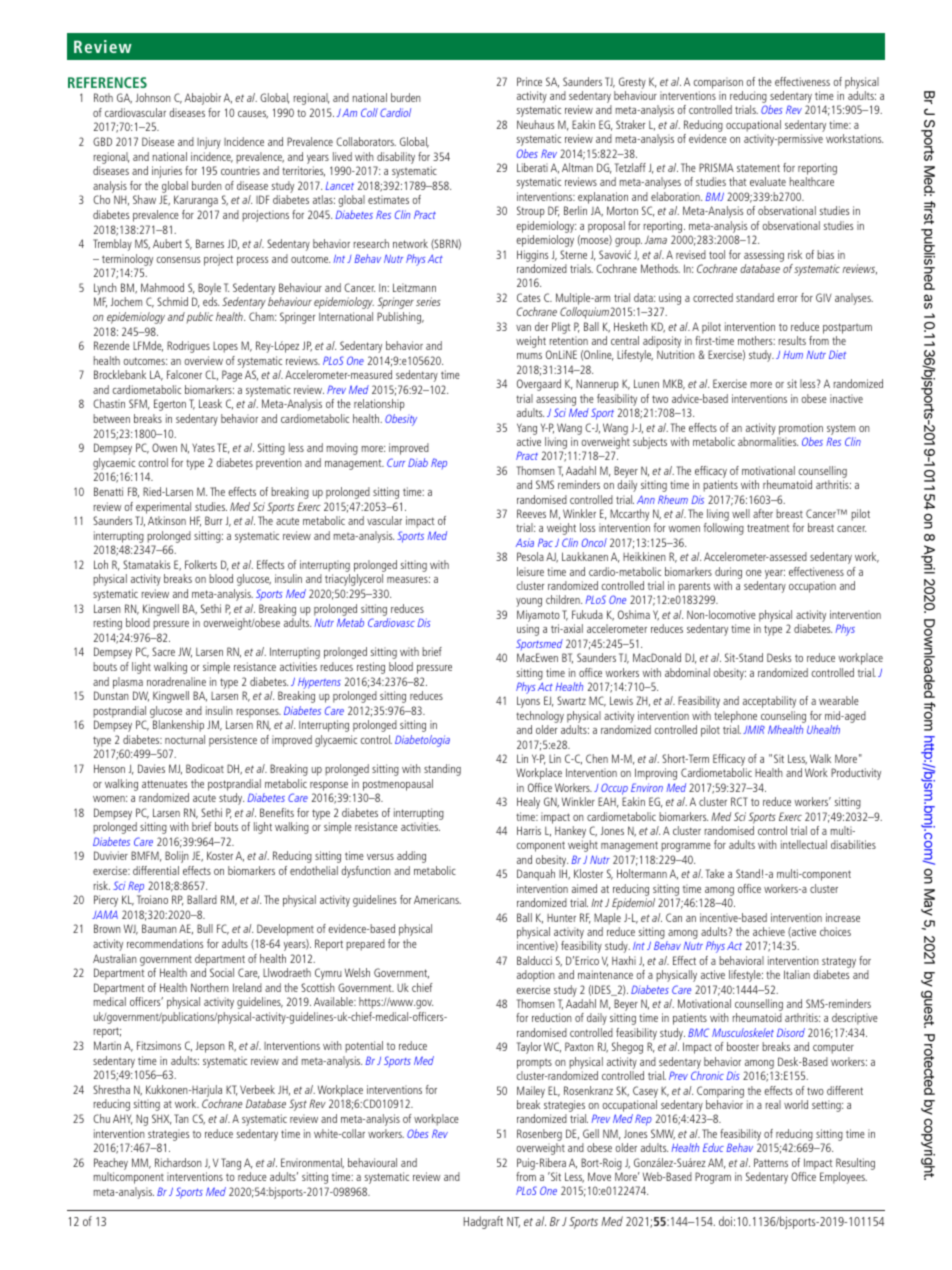 The height and width of the page is (1270, 952). Describe the element at coordinates (739, 801) in the page. I see `RCT` at that location.
